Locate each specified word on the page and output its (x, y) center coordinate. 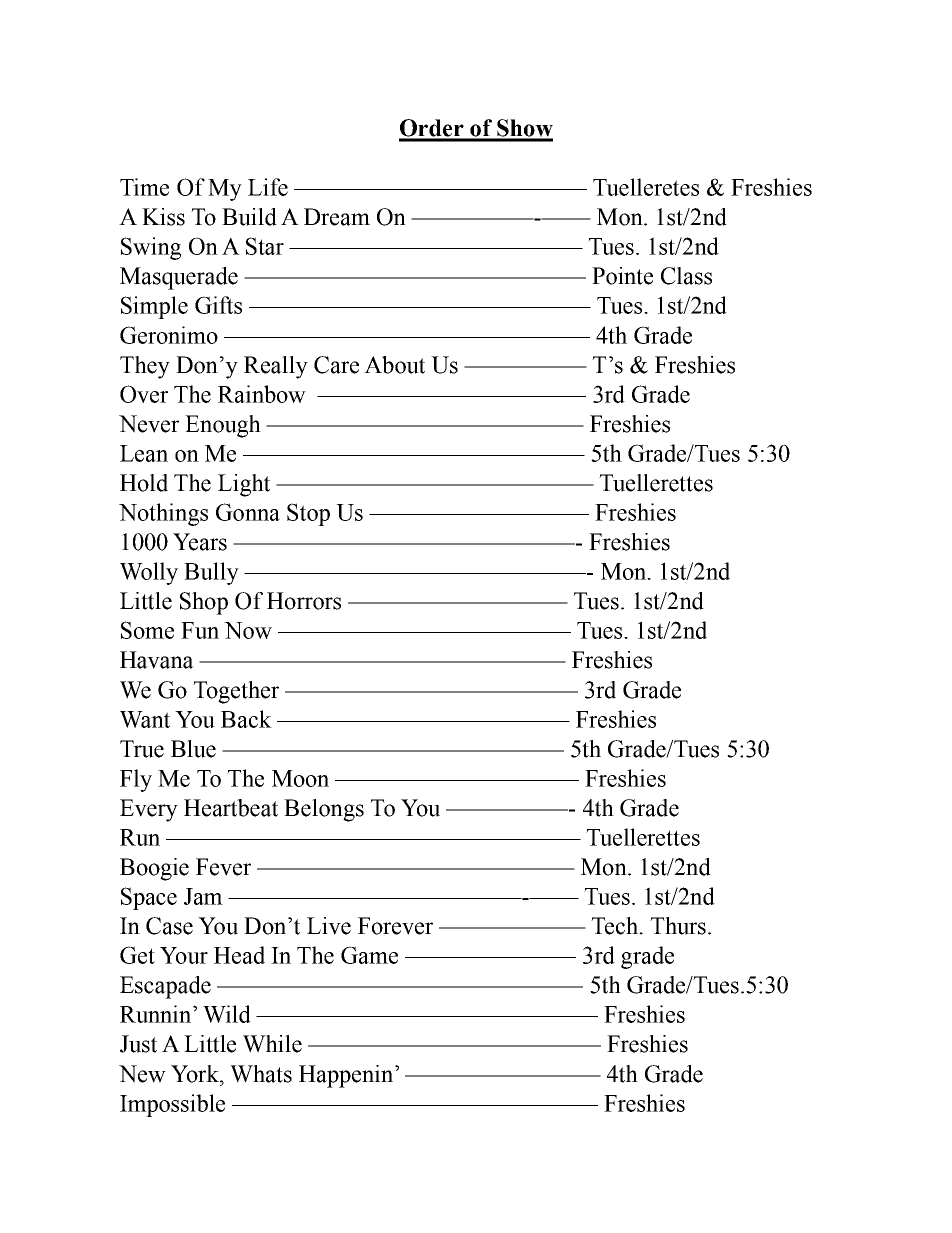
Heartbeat (231, 808)
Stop (308, 514)
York (196, 1074)
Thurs (678, 926)
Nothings (163, 514)
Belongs (324, 810)
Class (686, 276)
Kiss (163, 217)
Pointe (622, 276)
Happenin (347, 1076)
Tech (615, 926)
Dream (337, 217)
